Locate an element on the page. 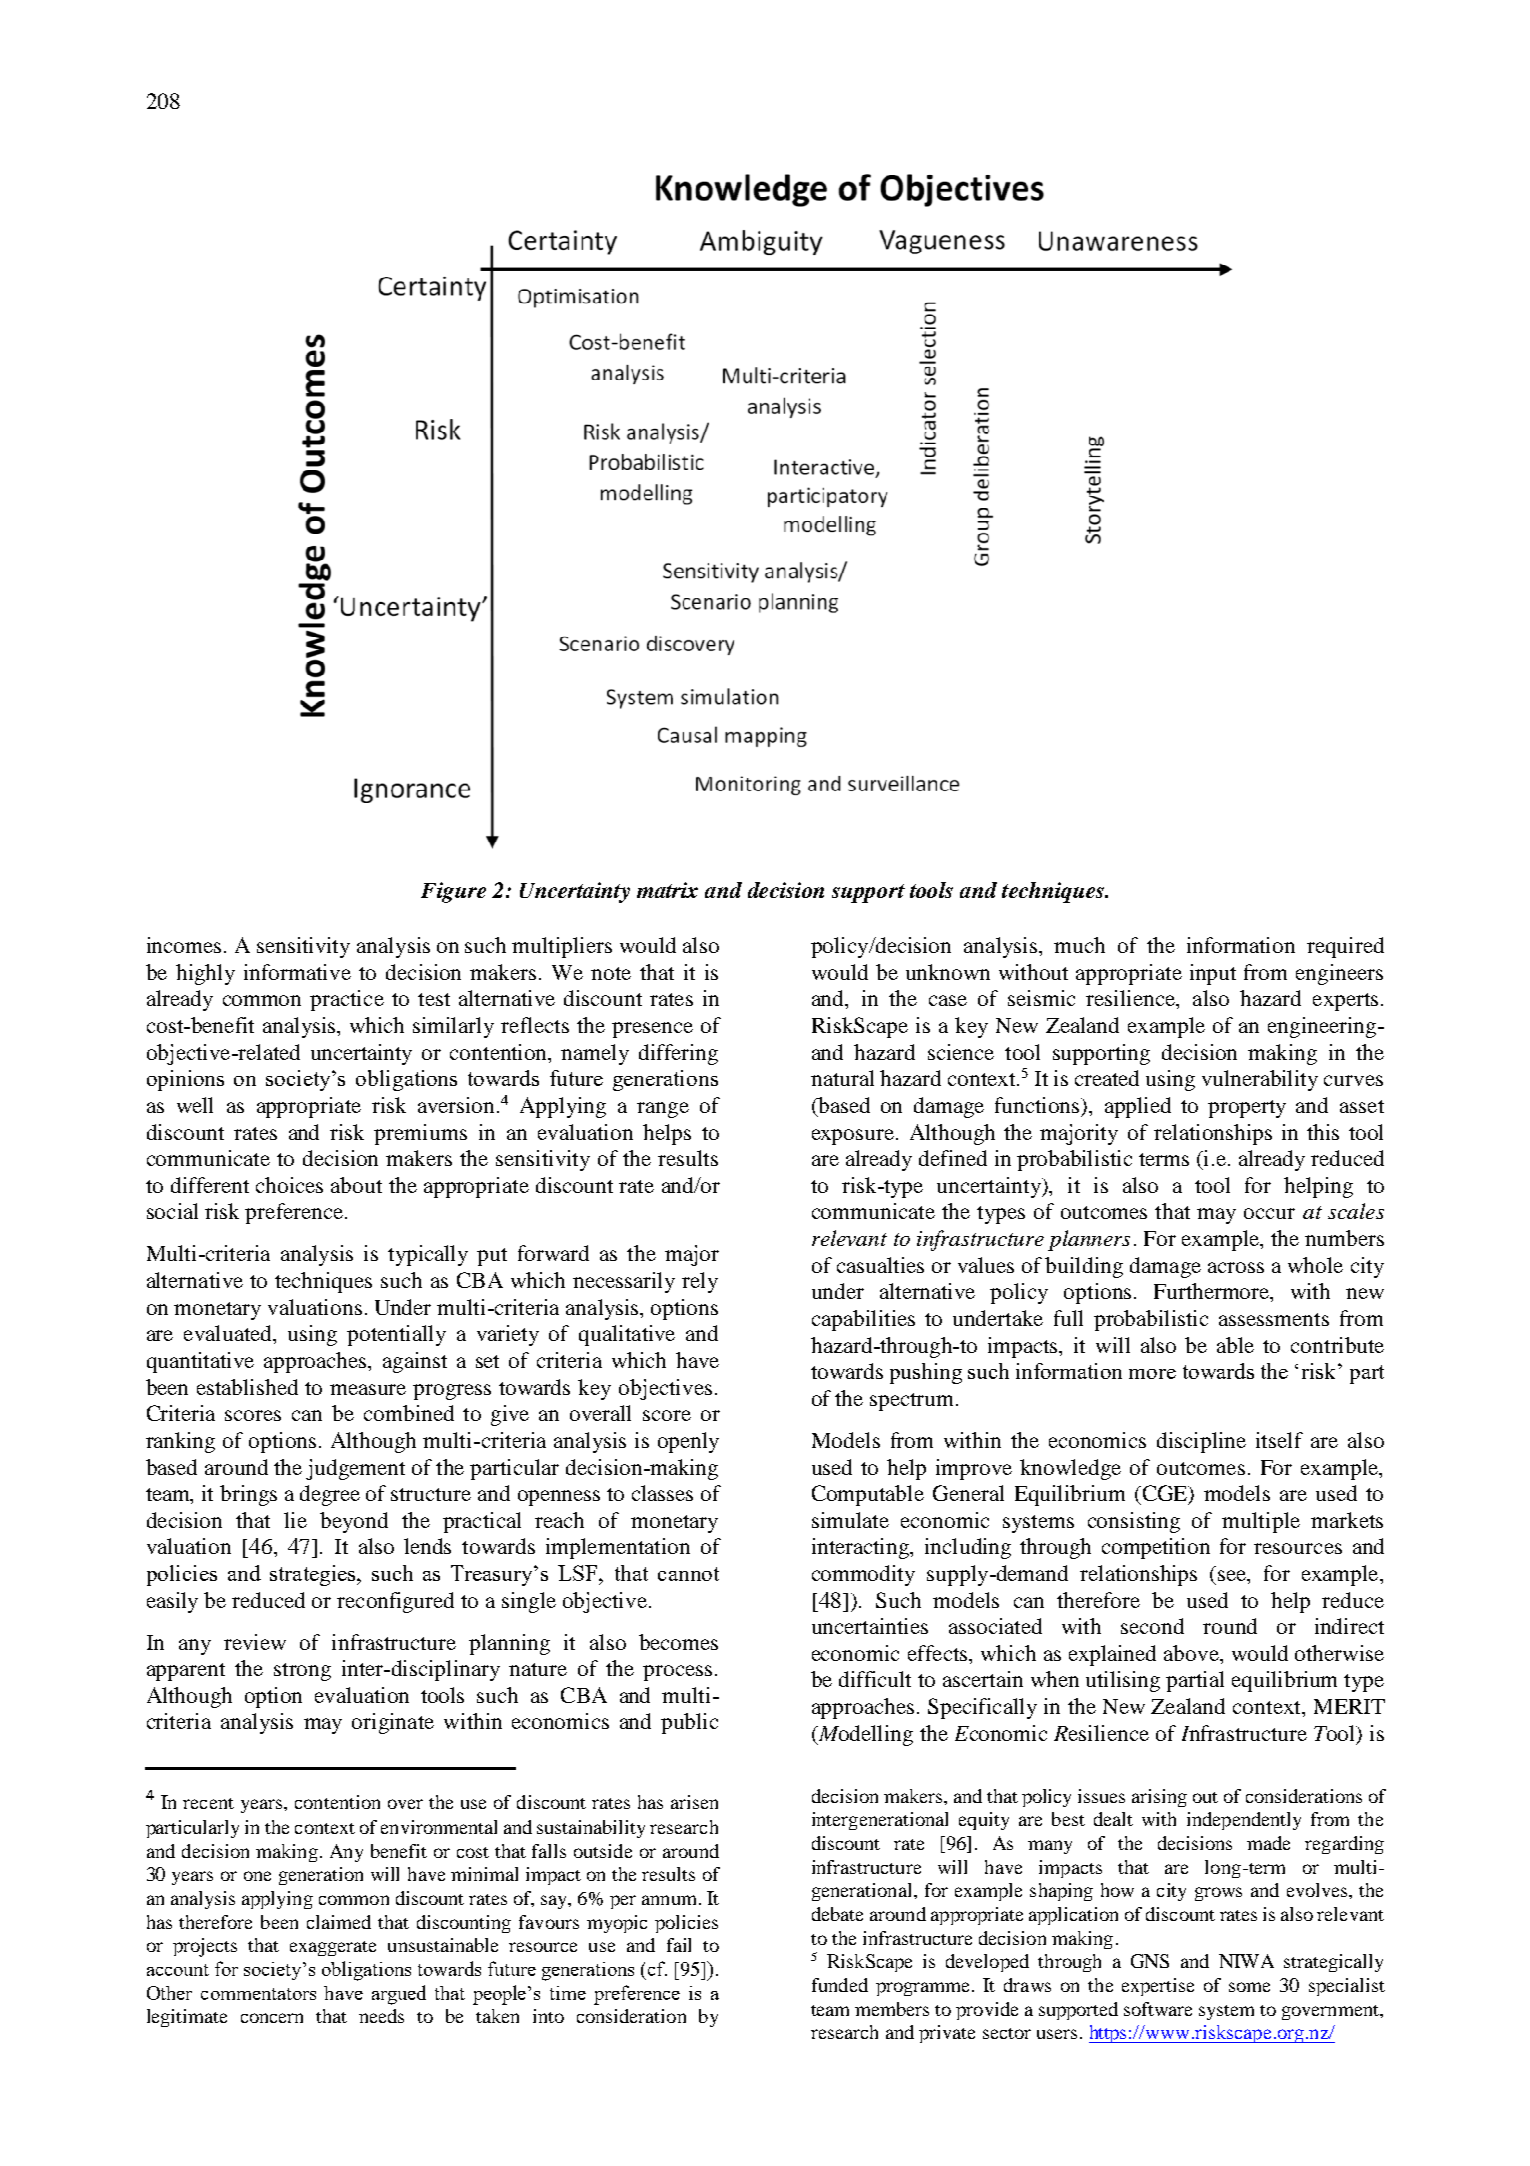 This document has width=1530, height=2166. input is located at coordinates (1213, 974).
